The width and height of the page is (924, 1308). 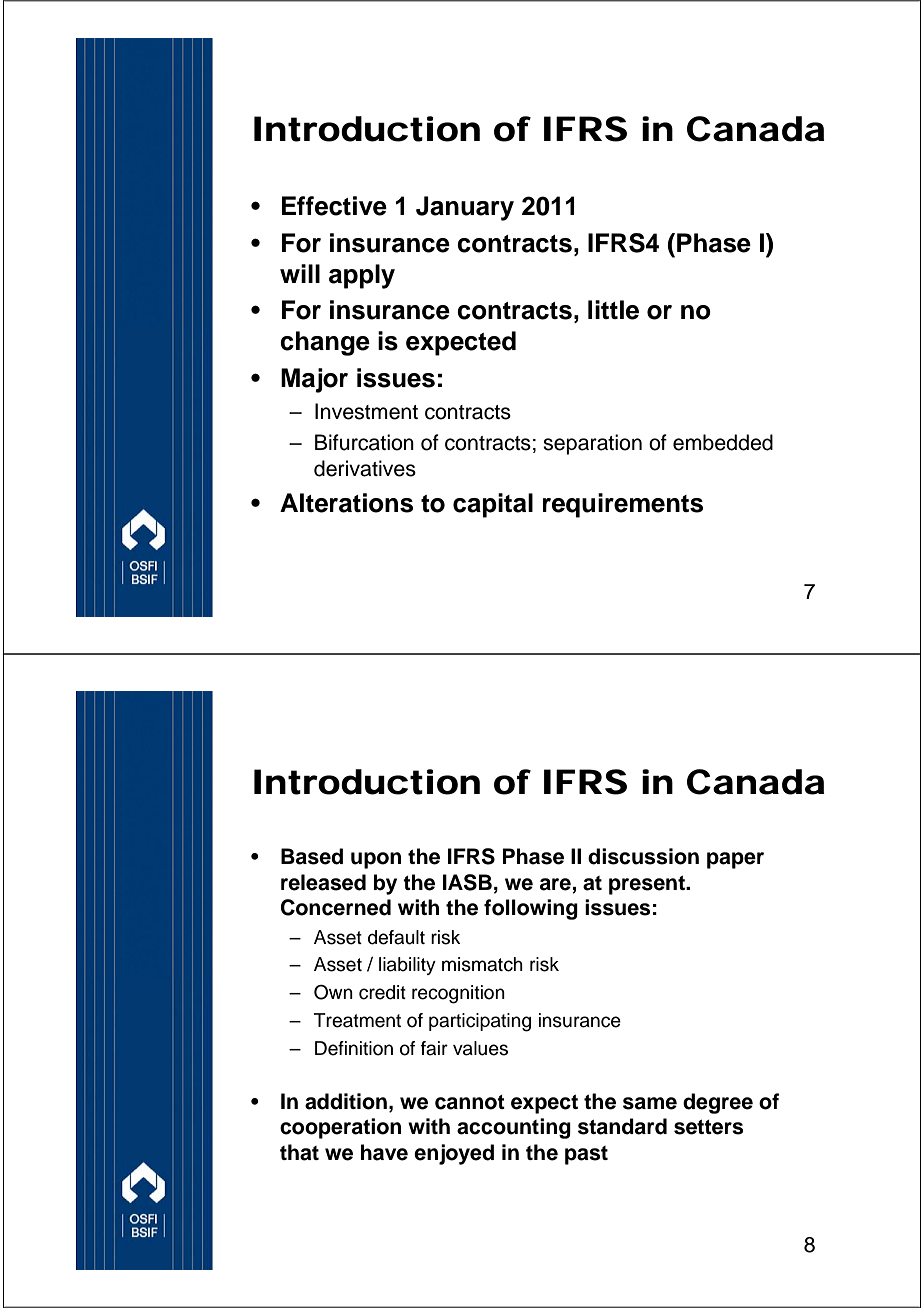 What do you see at coordinates (643, 856) in the page?
I see `discussion` at bounding box center [643, 856].
